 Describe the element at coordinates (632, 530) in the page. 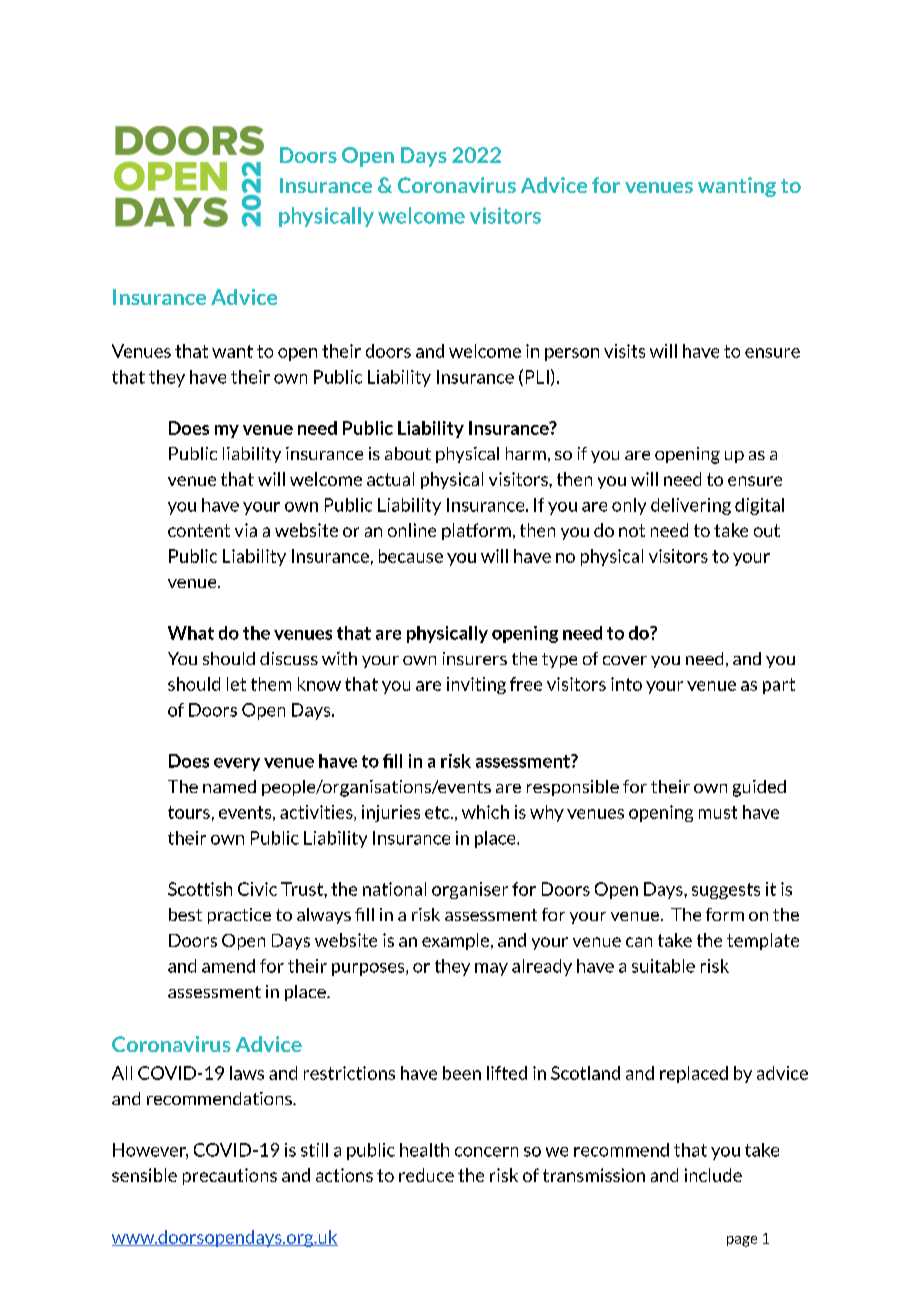

I see `not` at that location.
